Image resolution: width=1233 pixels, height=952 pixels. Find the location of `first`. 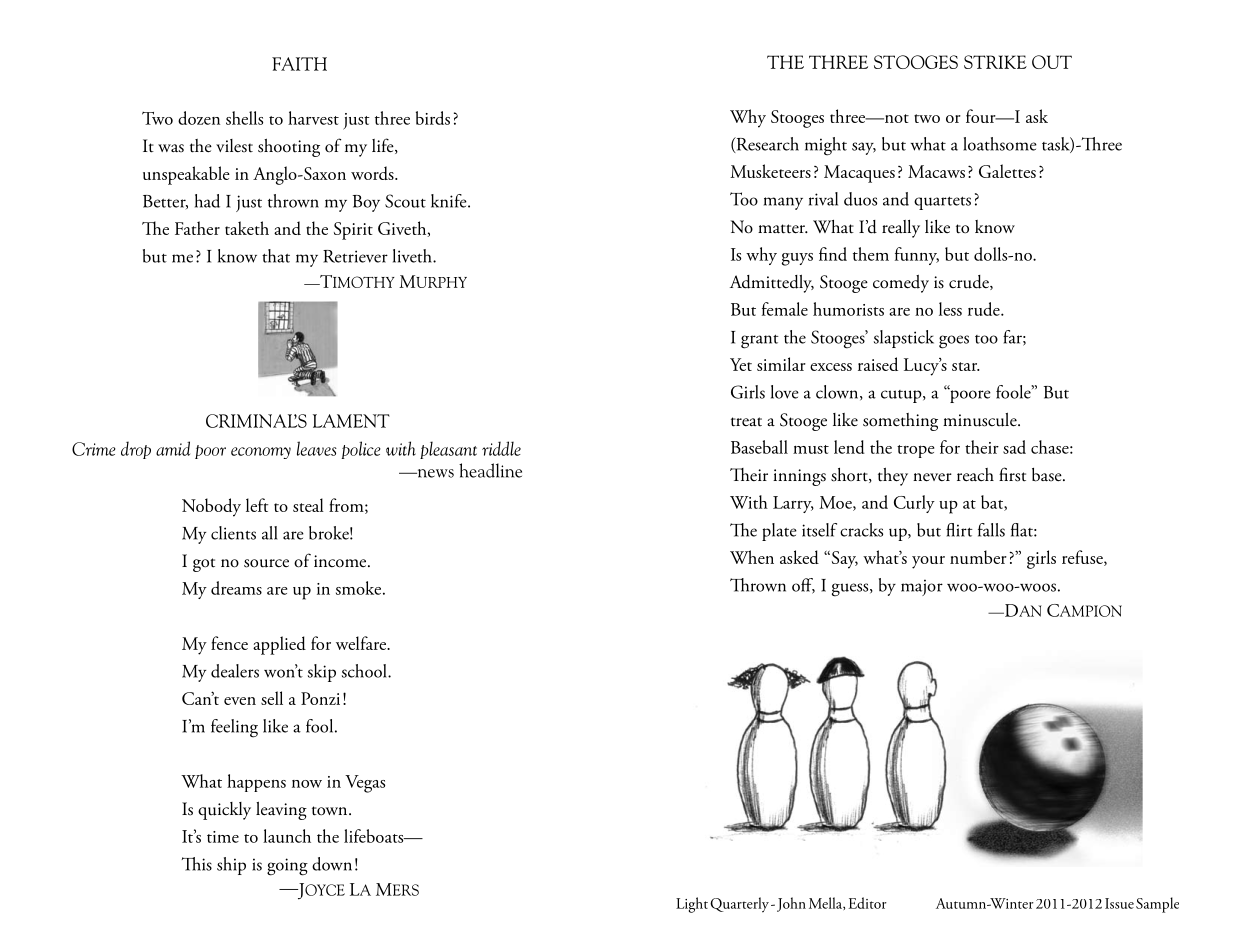

first is located at coordinates (1012, 474).
